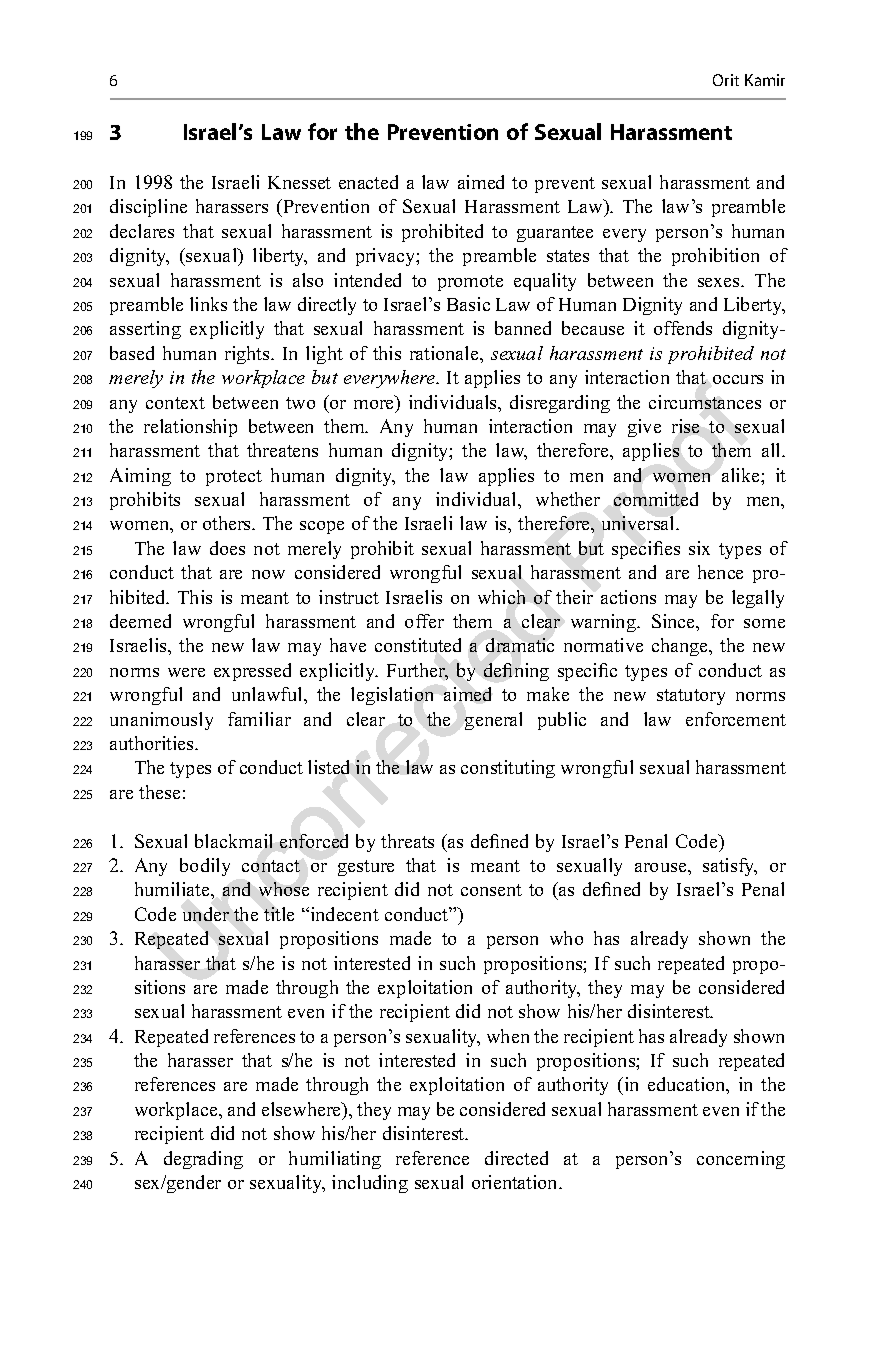 This document has width=896, height=1359. I want to click on constituted, so click(418, 645).
